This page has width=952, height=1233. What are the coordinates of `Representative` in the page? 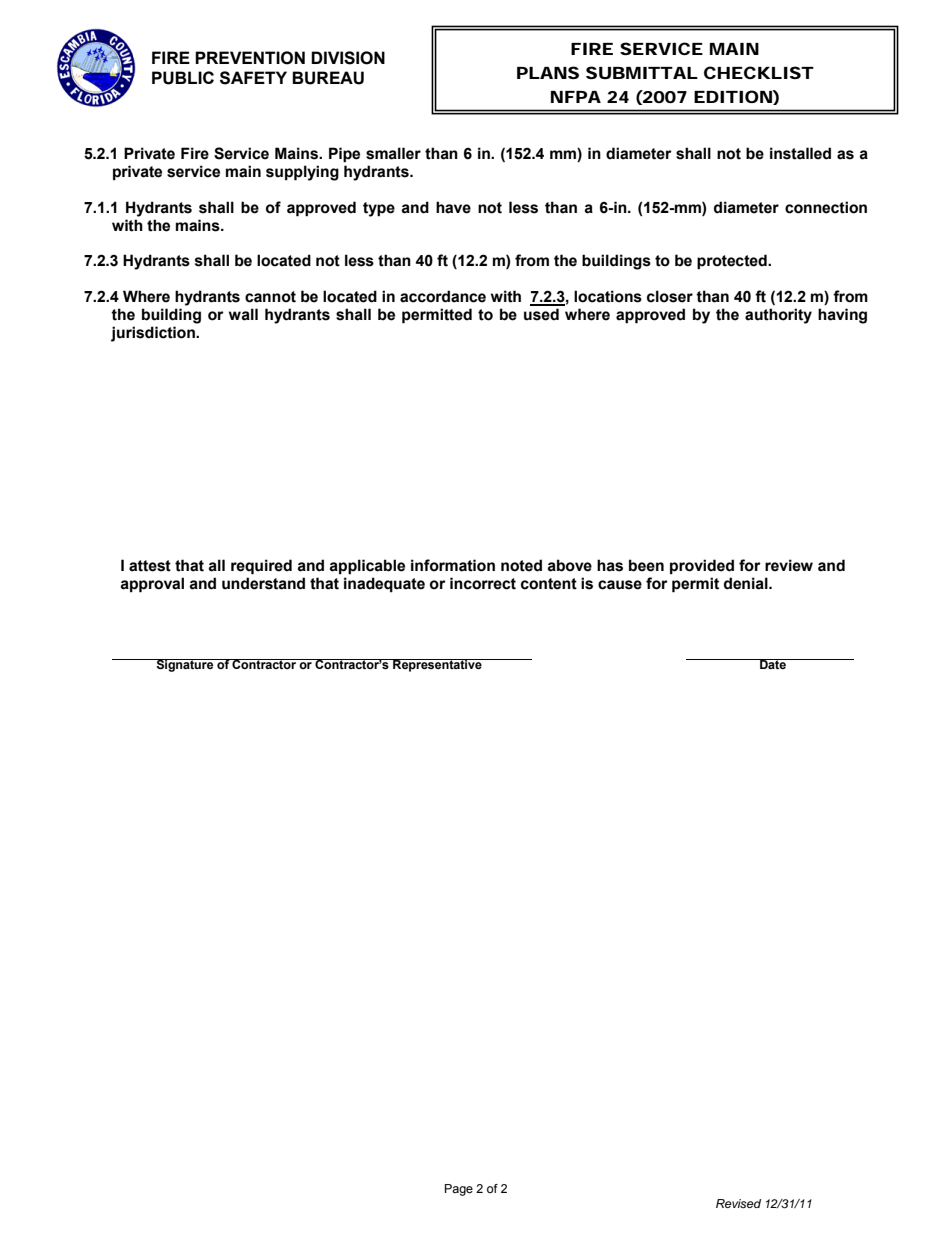 It's located at (437, 665).
